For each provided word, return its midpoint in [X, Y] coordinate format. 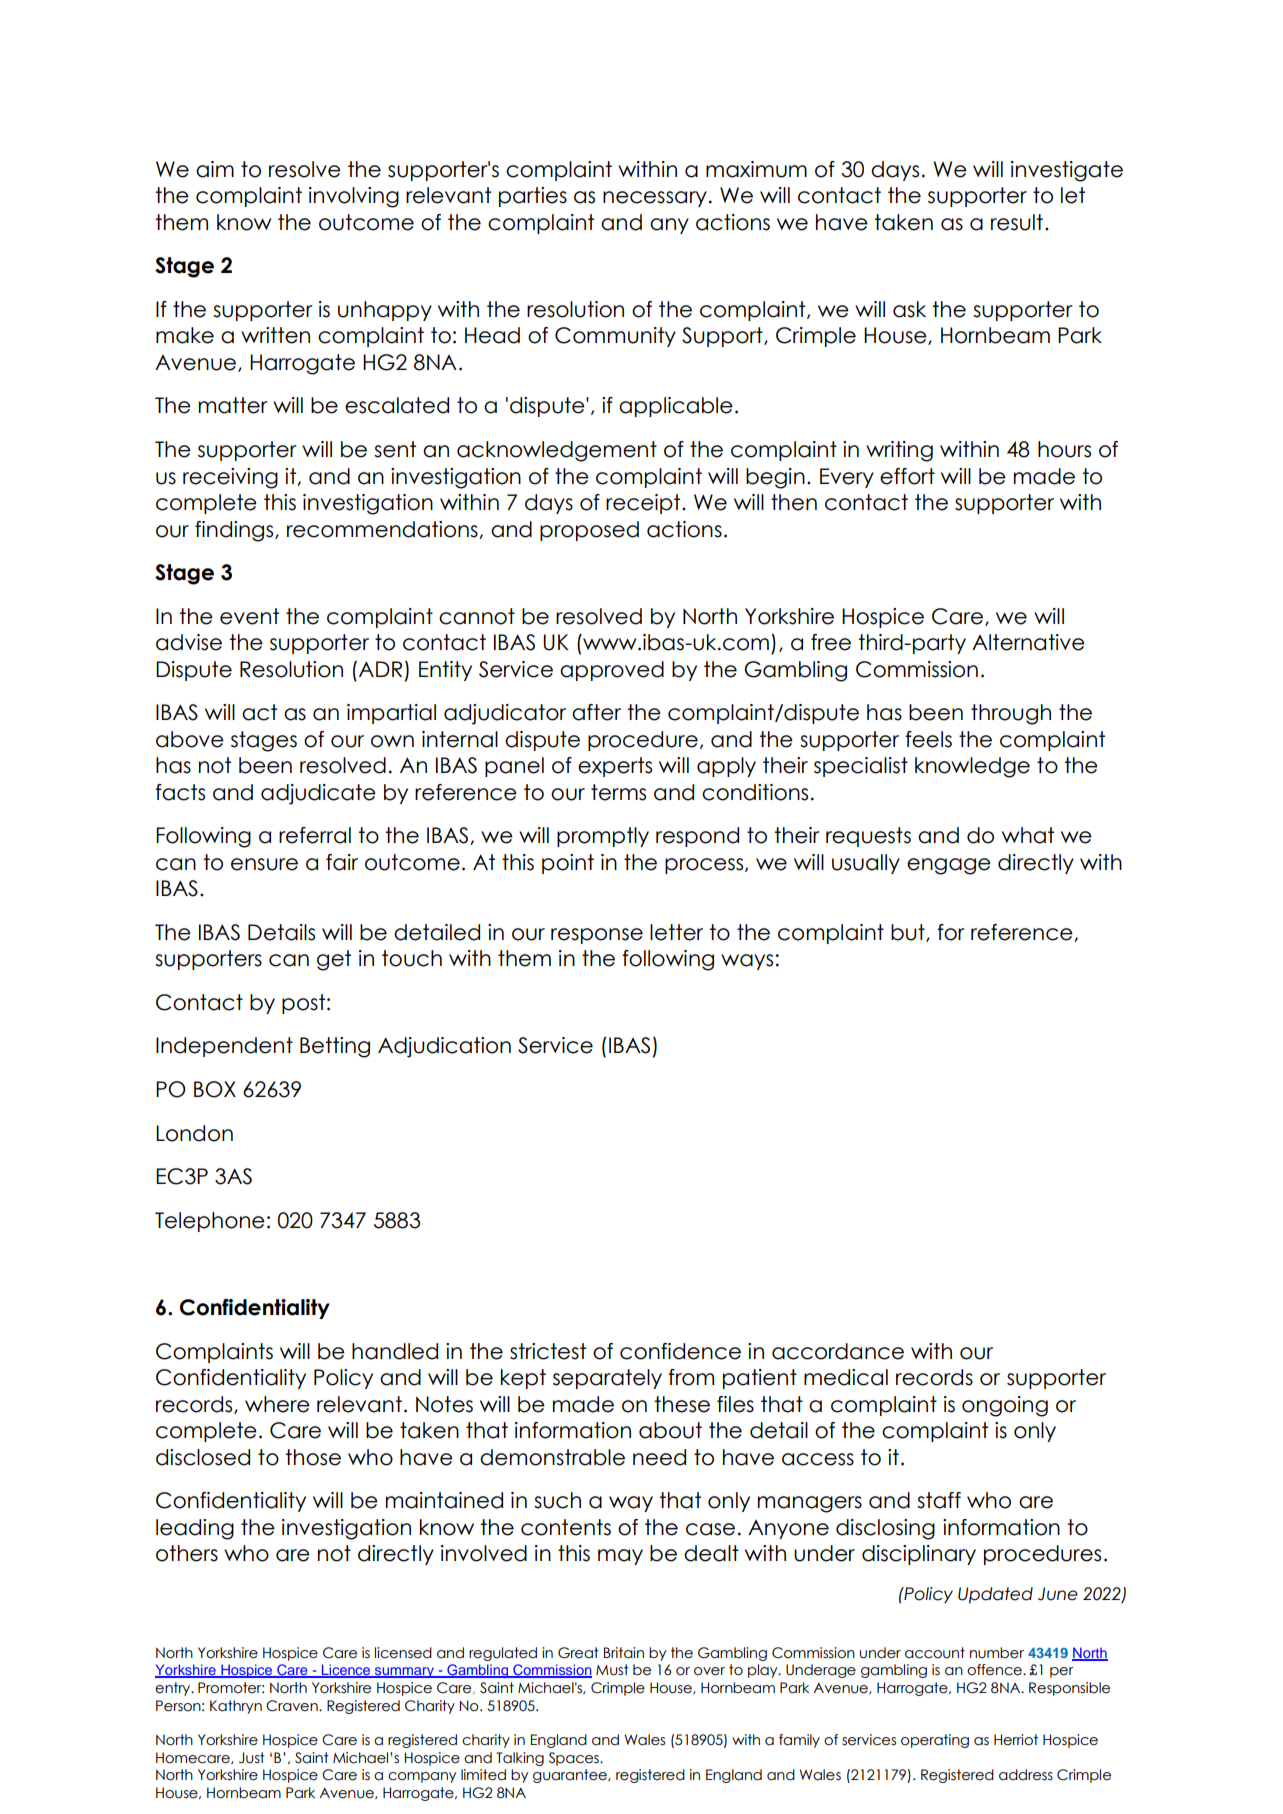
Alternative [1028, 642]
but [909, 933]
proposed [589, 531]
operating [935, 1741]
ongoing [1005, 1406]
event [249, 616]
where [277, 1404]
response [597, 936]
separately [607, 1379]
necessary [655, 199]
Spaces [575, 1759]
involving [354, 197]
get [334, 960]
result [1017, 222]
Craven [293, 1706]
